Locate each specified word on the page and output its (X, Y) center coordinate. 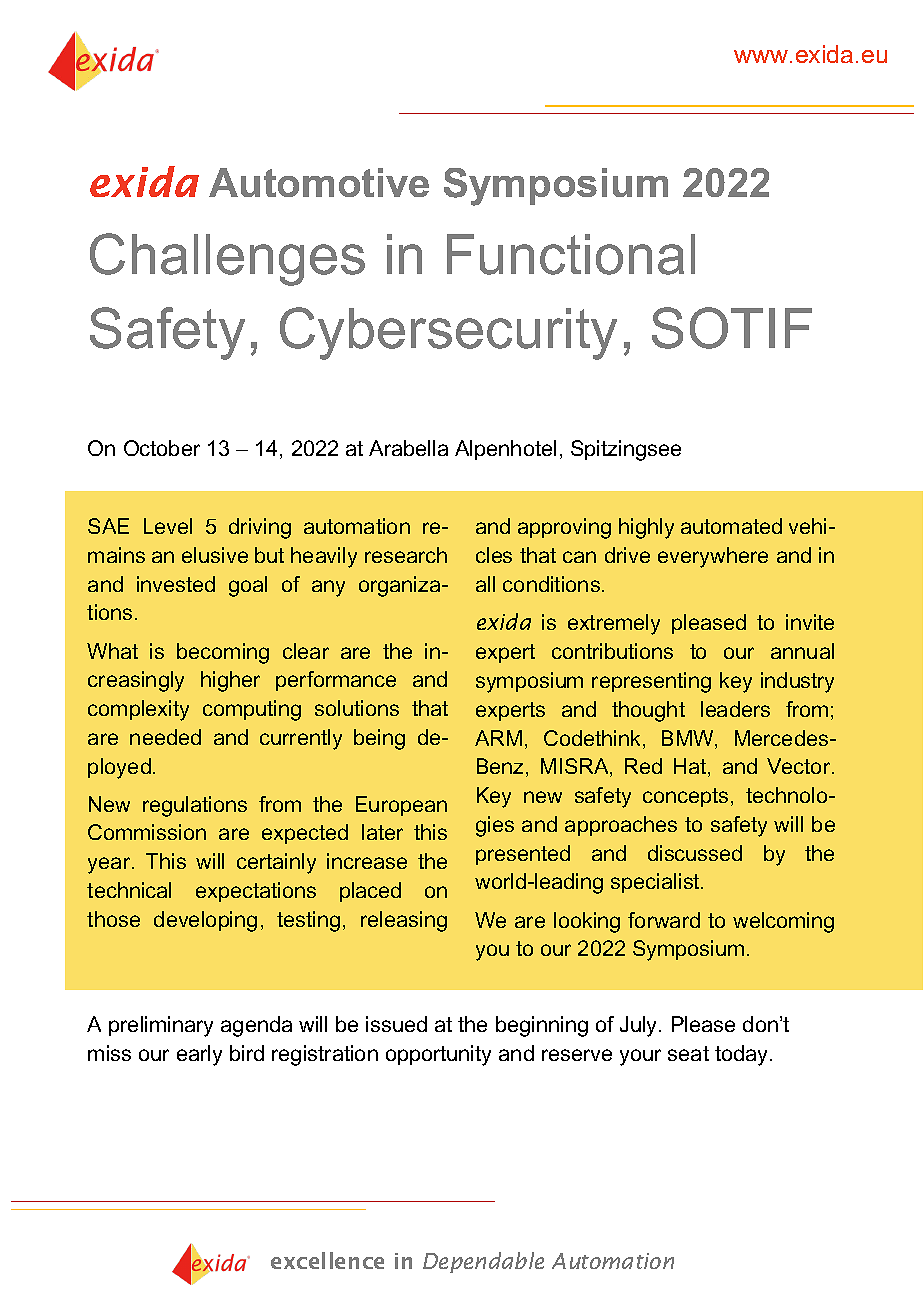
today (743, 1055)
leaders (735, 709)
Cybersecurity (448, 333)
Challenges (227, 259)
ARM (498, 738)
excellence (327, 1260)
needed (165, 737)
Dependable (483, 1262)
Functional (571, 254)
